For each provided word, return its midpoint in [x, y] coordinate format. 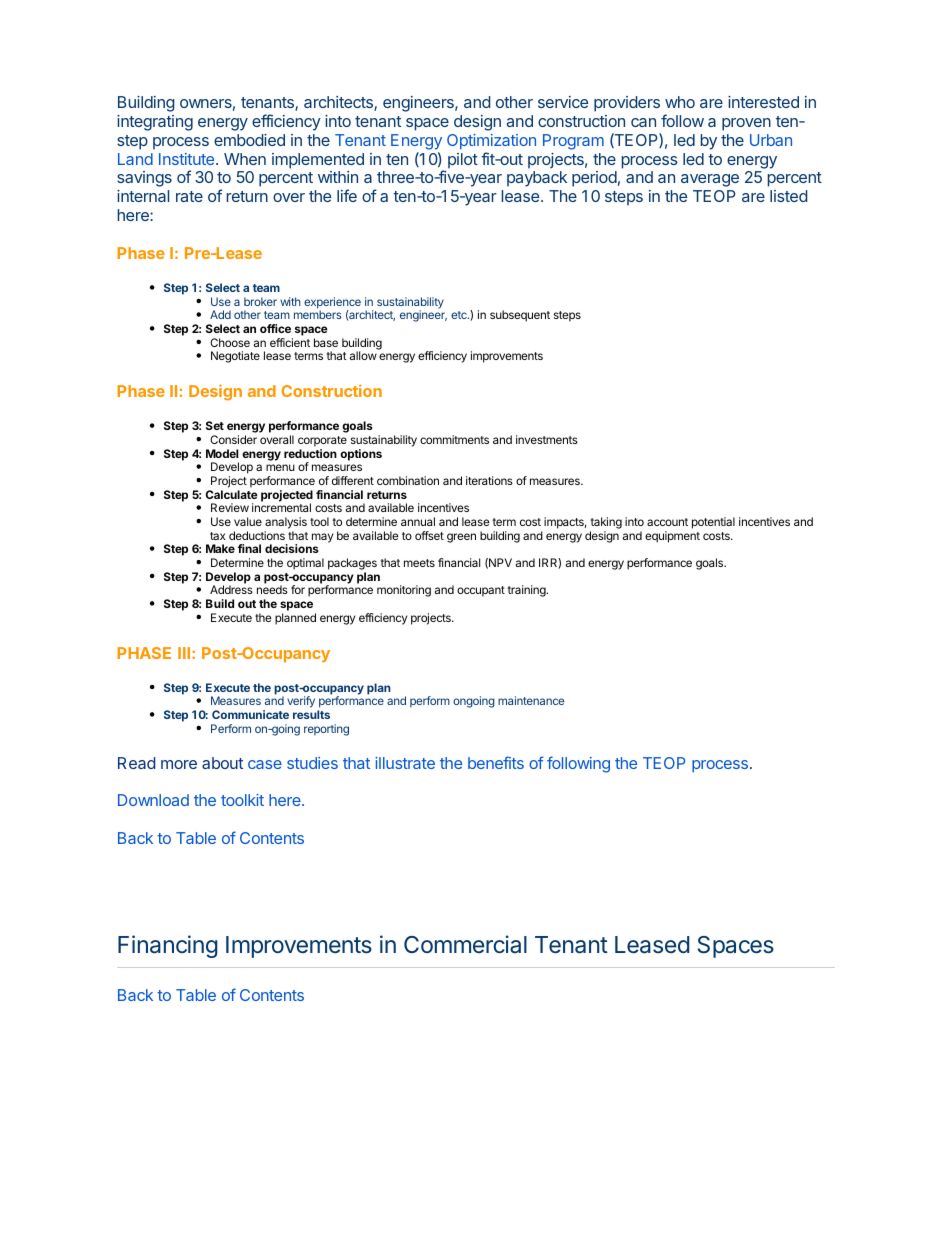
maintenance [531, 700]
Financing [168, 946]
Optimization [491, 142]
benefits [496, 762]
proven [746, 124]
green [461, 538]
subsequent [520, 316]
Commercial [465, 944]
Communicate [250, 714]
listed [788, 196]
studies [312, 763]
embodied [249, 140]
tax [217, 536]
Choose [230, 342]
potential [713, 523]
